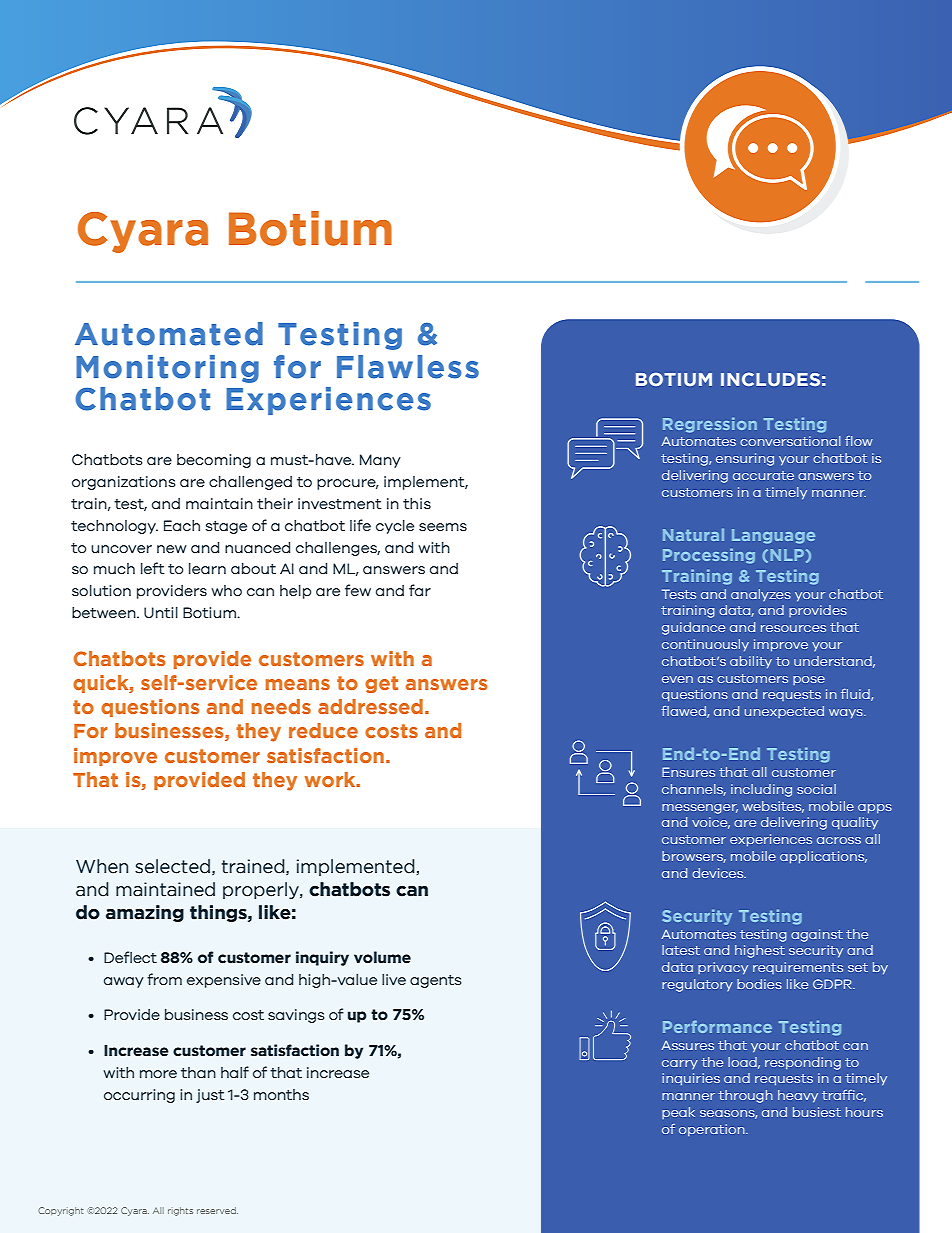 The width and height of the screenshot is (952, 1233). What do you see at coordinates (145, 913) in the screenshot?
I see `amazing` at bounding box center [145, 913].
